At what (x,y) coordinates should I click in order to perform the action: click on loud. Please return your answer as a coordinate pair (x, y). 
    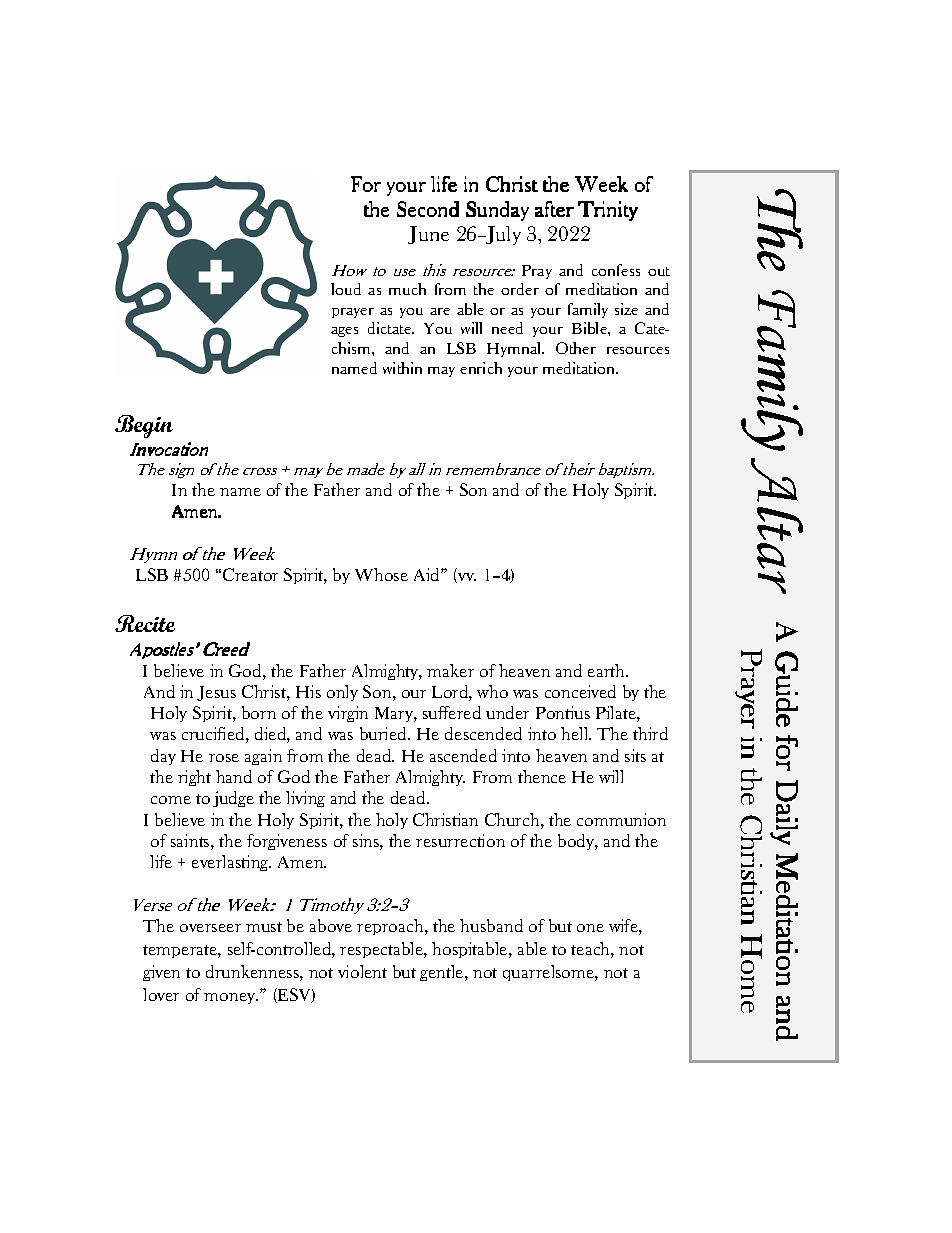
    Looking at the image, I should click on (346, 289).
